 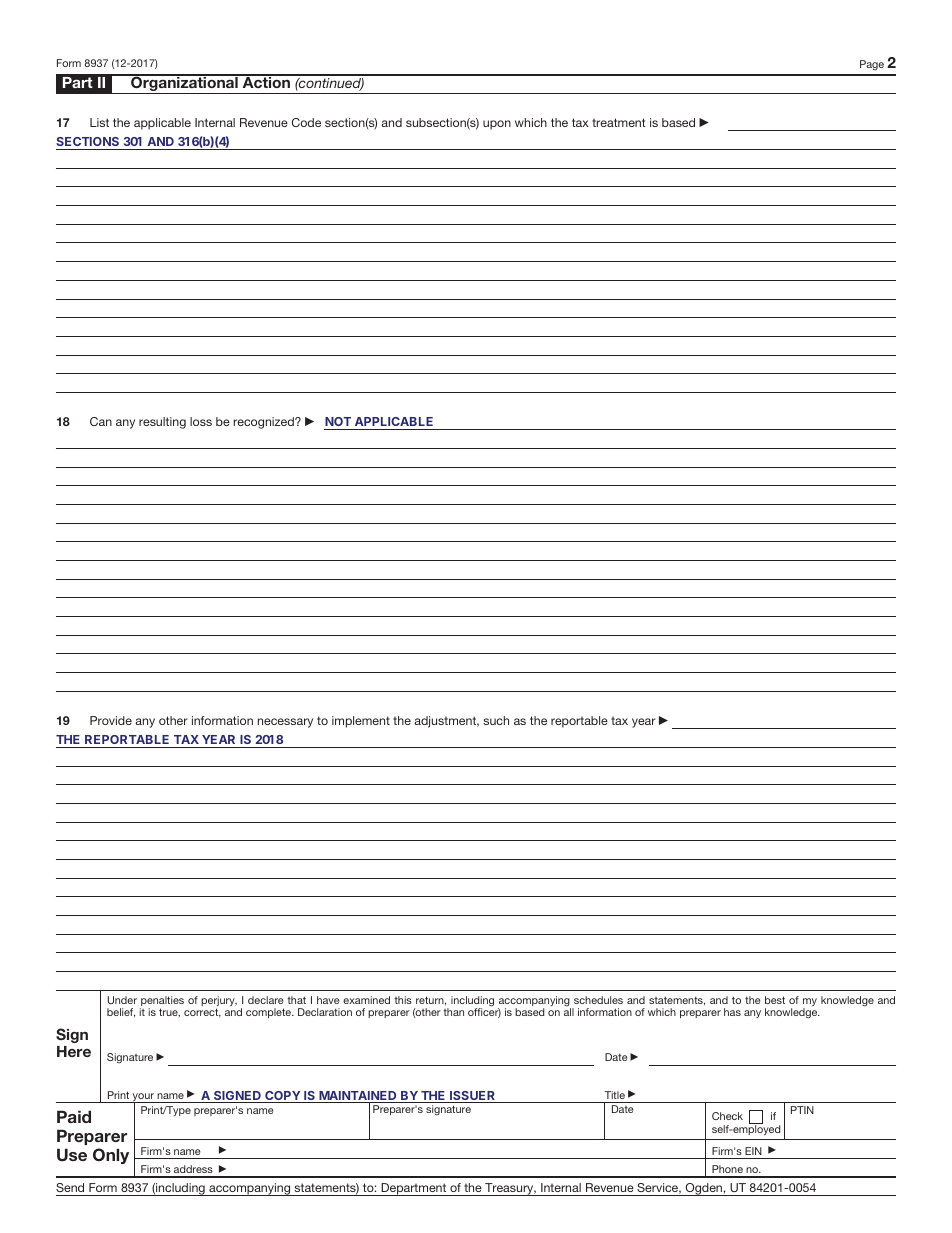 I want to click on Only, so click(x=111, y=1156).
